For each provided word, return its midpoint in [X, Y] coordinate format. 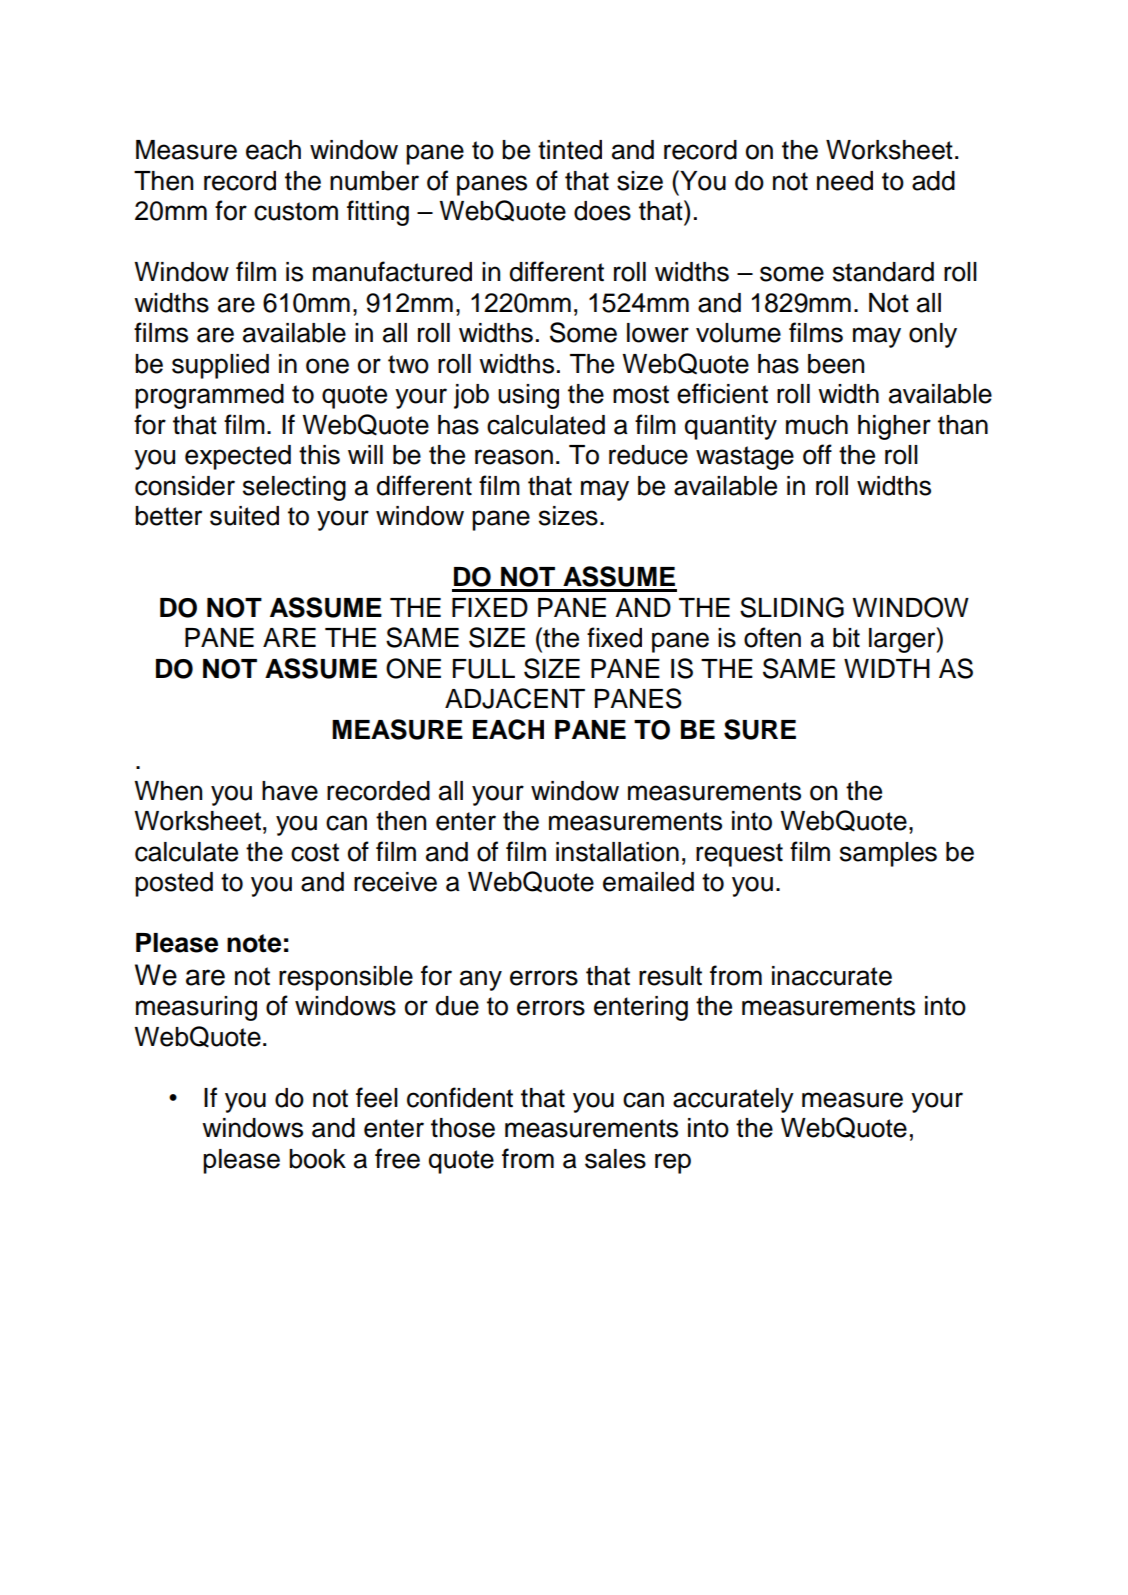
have [290, 791]
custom [296, 211]
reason [514, 457]
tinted [570, 150]
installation [617, 852]
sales [615, 1159]
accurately [733, 1100]
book [317, 1159]
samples [888, 854]
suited [244, 516]
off [817, 454]
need [845, 181]
